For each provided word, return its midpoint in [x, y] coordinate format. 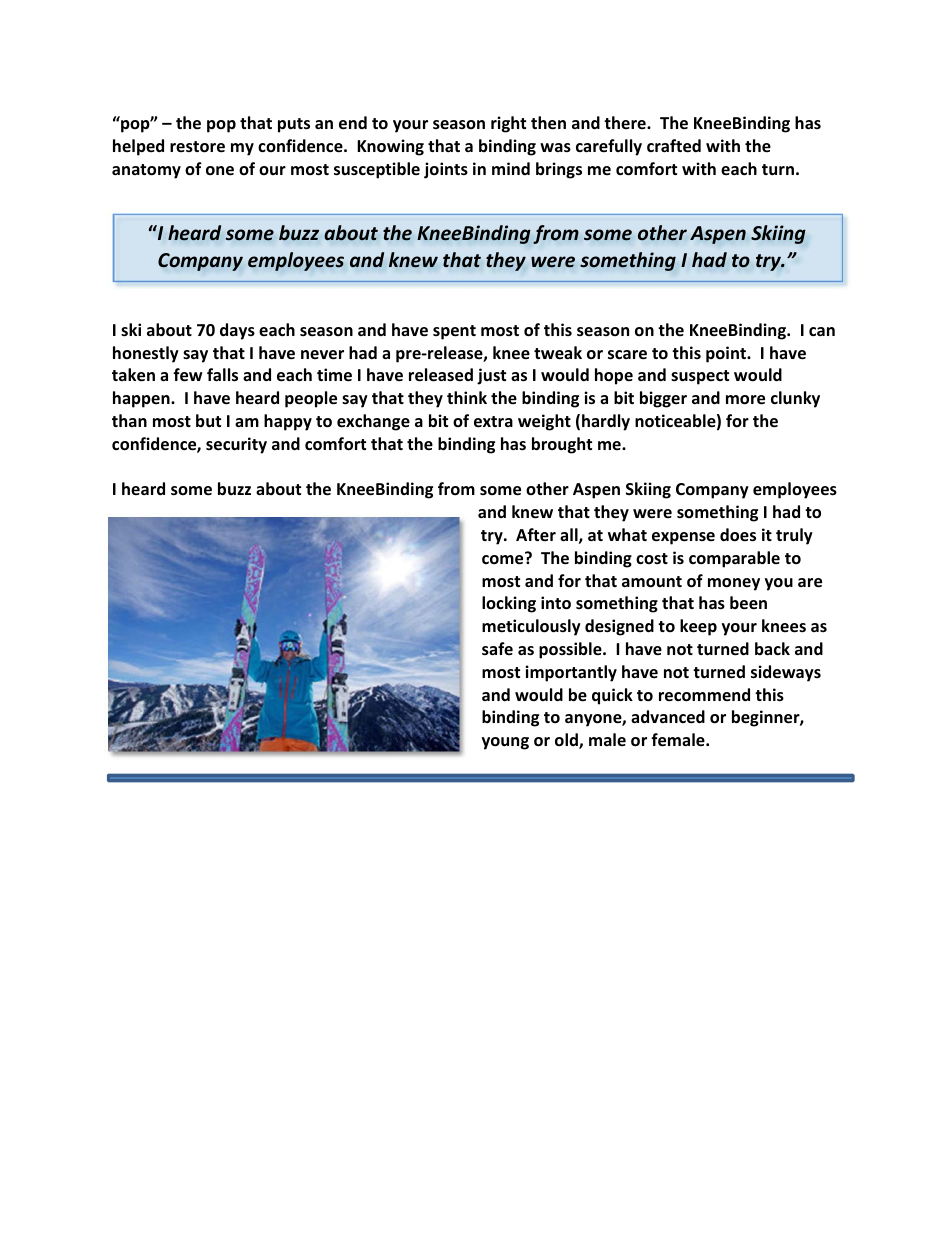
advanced [668, 717]
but [208, 420]
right [508, 124]
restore [197, 147]
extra [493, 422]
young [505, 743]
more [745, 400]
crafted [674, 146]
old [567, 741]
